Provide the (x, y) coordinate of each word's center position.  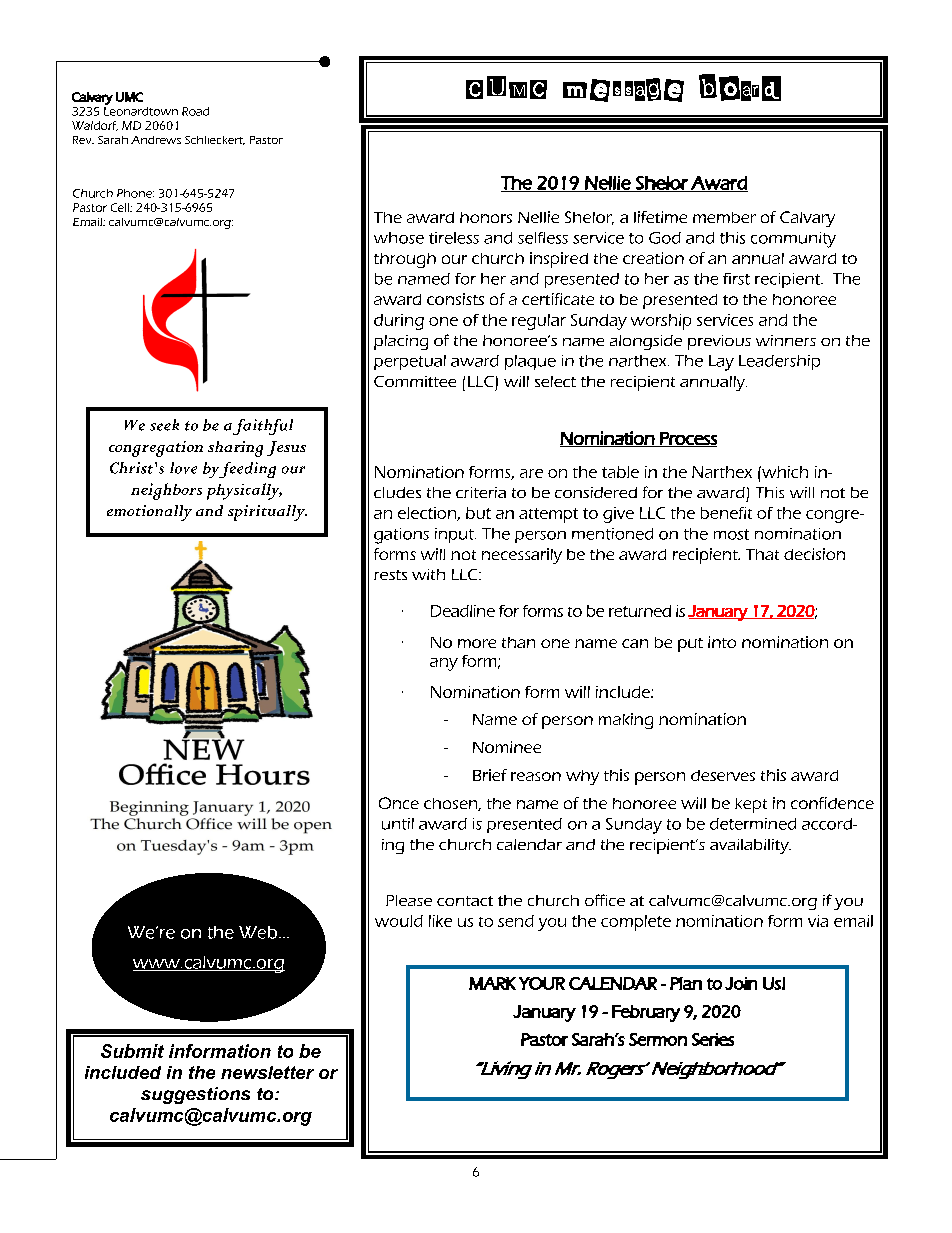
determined (753, 824)
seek (164, 425)
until (398, 824)
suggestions (195, 1095)
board (740, 87)
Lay (721, 363)
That (762, 554)
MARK (492, 983)
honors (486, 217)
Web (259, 932)
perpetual (410, 362)
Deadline (463, 611)
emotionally (149, 513)
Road (195, 111)
